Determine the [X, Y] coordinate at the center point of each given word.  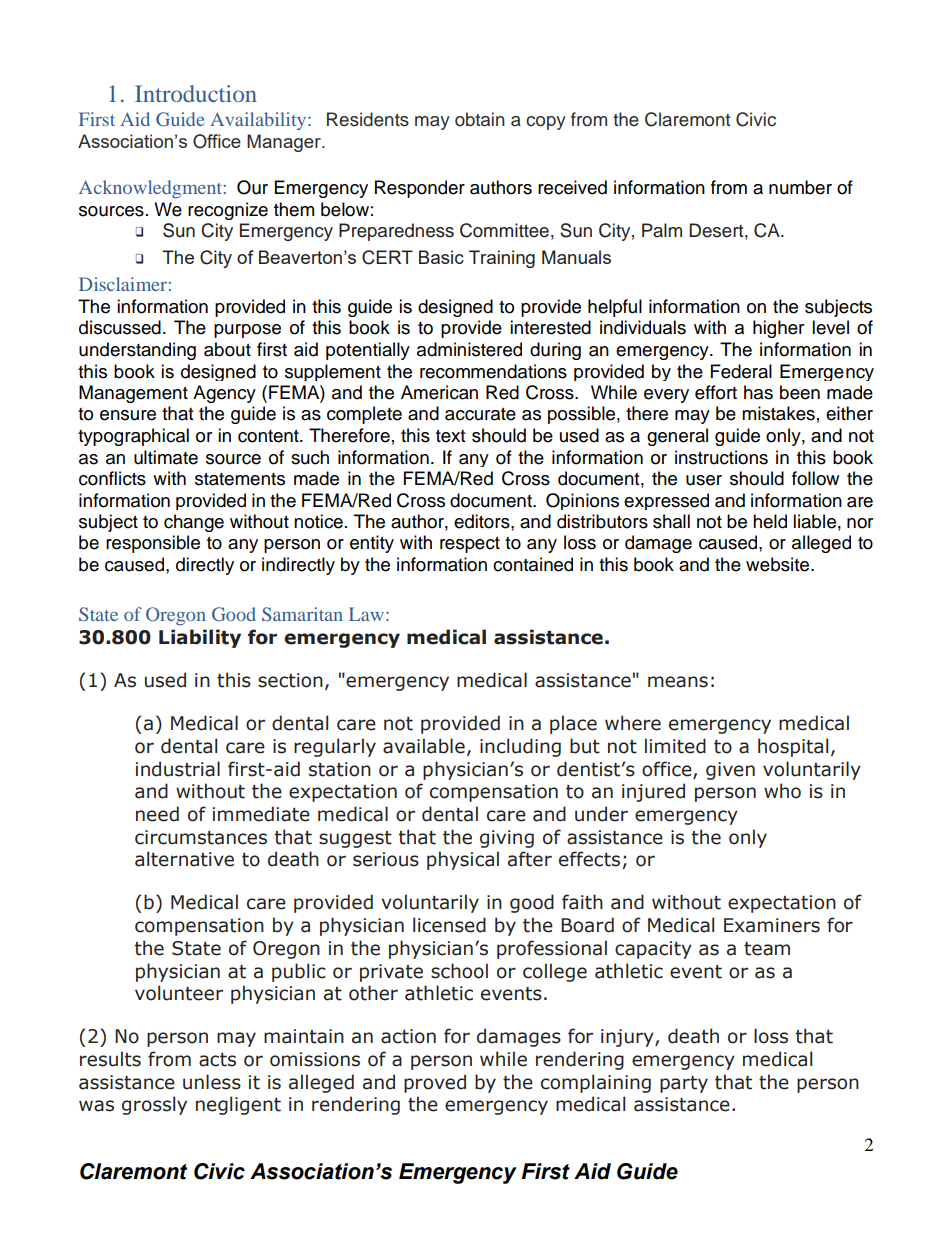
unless [212, 1082]
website [779, 564]
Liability [200, 638]
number [800, 187]
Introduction [196, 93]
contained [533, 564]
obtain [480, 119]
